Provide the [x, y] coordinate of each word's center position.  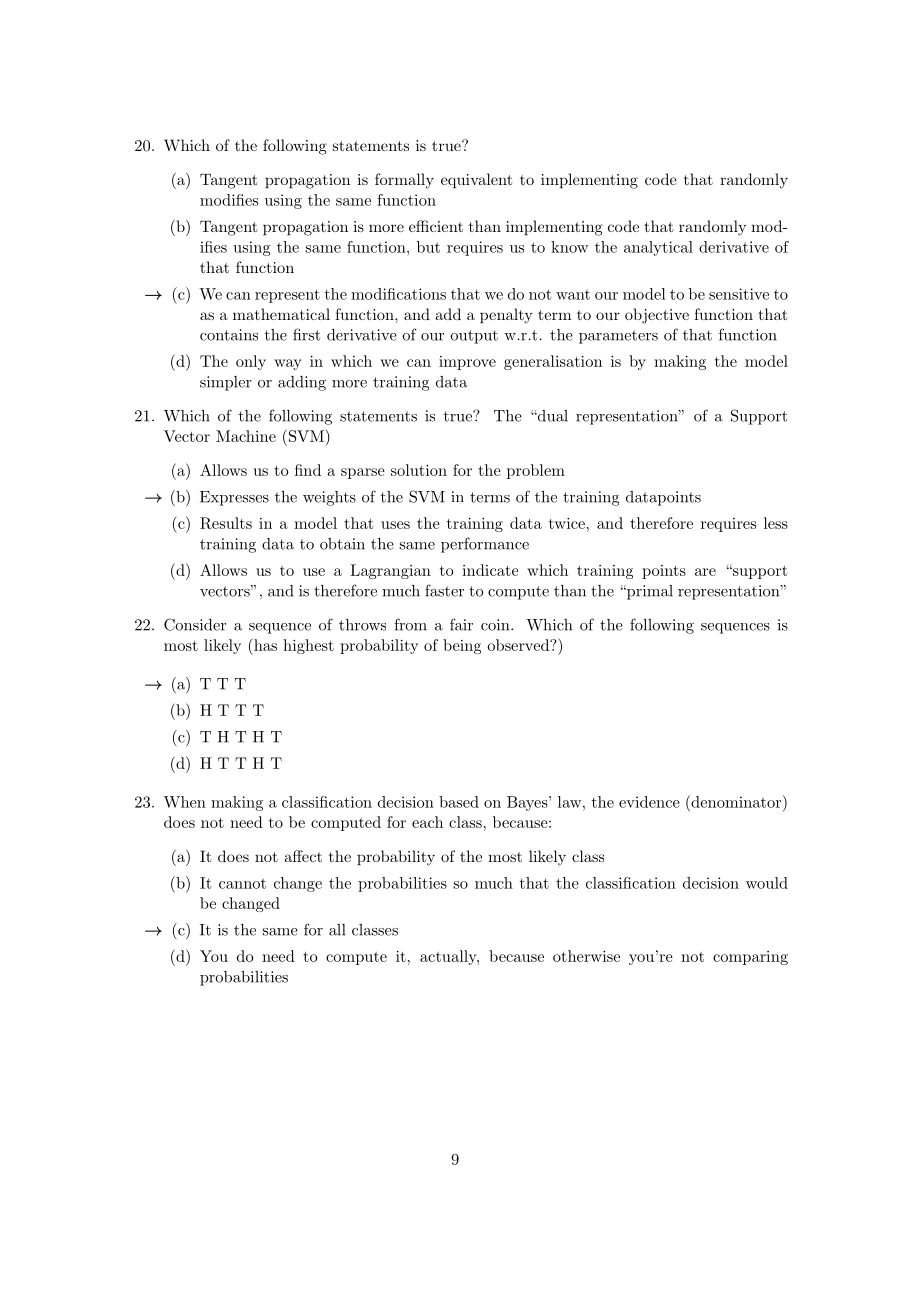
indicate [490, 570]
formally [404, 181]
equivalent [477, 180]
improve [467, 363]
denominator [736, 801]
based [459, 802]
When [185, 802]
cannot [242, 883]
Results [226, 523]
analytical [658, 248]
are [705, 572]
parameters [618, 337]
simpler [226, 383]
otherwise [586, 956]
